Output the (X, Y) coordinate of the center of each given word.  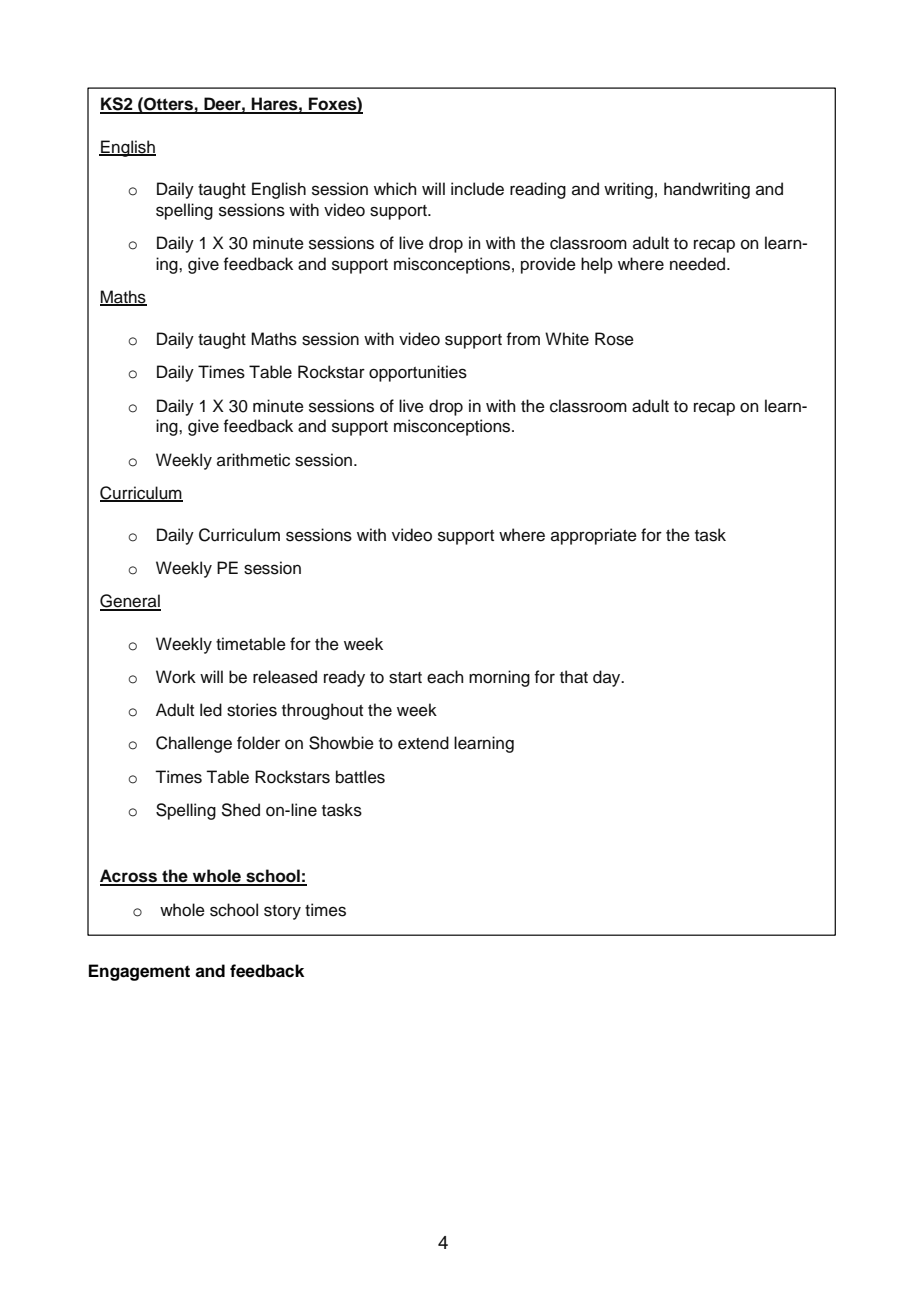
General (130, 602)
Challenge (194, 744)
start (405, 678)
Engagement (139, 972)
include (477, 189)
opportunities (418, 373)
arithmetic (253, 460)
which (395, 189)
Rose (614, 339)
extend (423, 743)
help (597, 265)
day (608, 678)
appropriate (594, 536)
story (282, 912)
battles (360, 777)
